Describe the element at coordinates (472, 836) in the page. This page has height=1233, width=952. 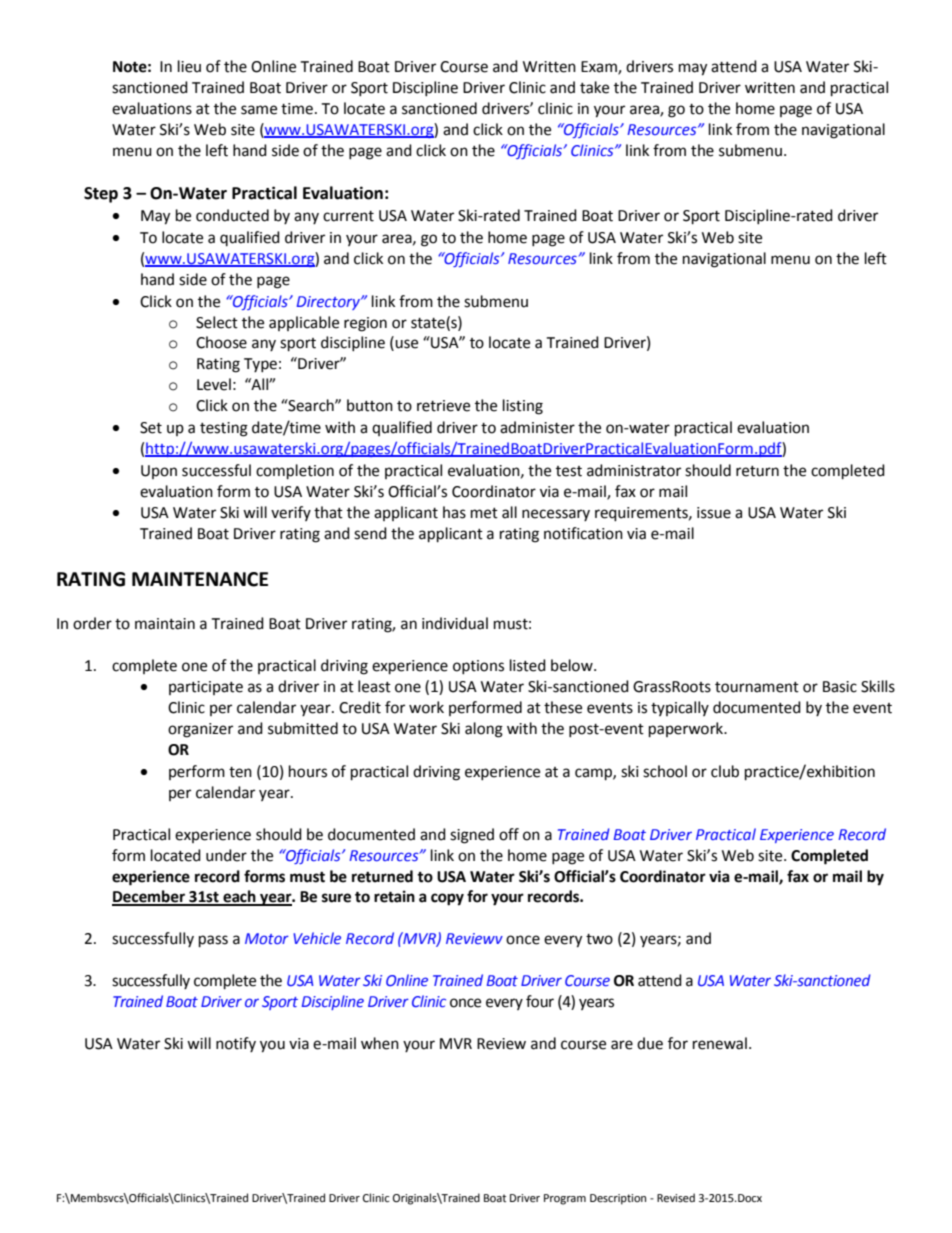
I see `signed` at that location.
